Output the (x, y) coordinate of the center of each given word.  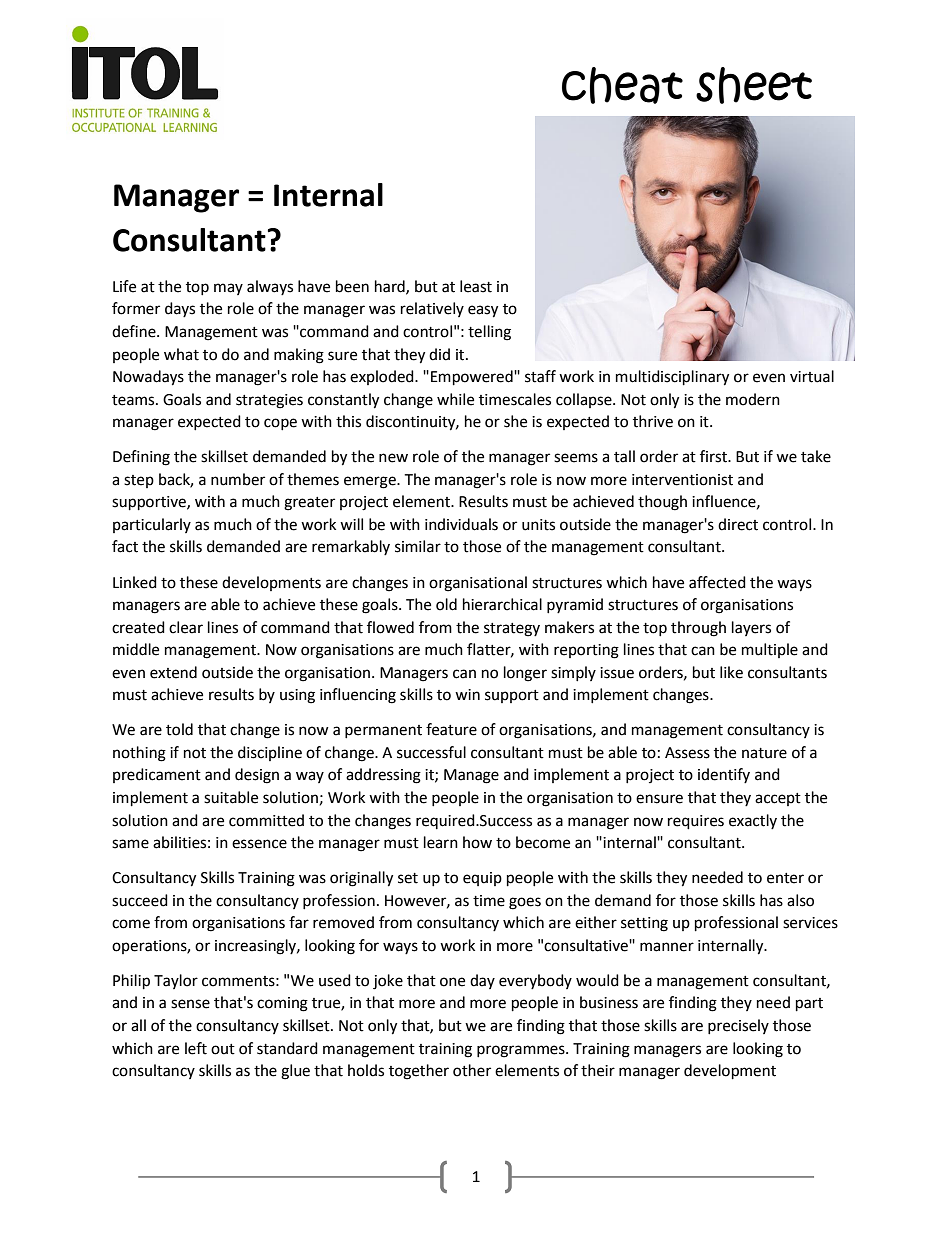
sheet (754, 85)
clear (186, 627)
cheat (622, 85)
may (228, 289)
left (196, 1048)
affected (717, 582)
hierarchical (502, 604)
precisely (738, 1026)
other (472, 1070)
